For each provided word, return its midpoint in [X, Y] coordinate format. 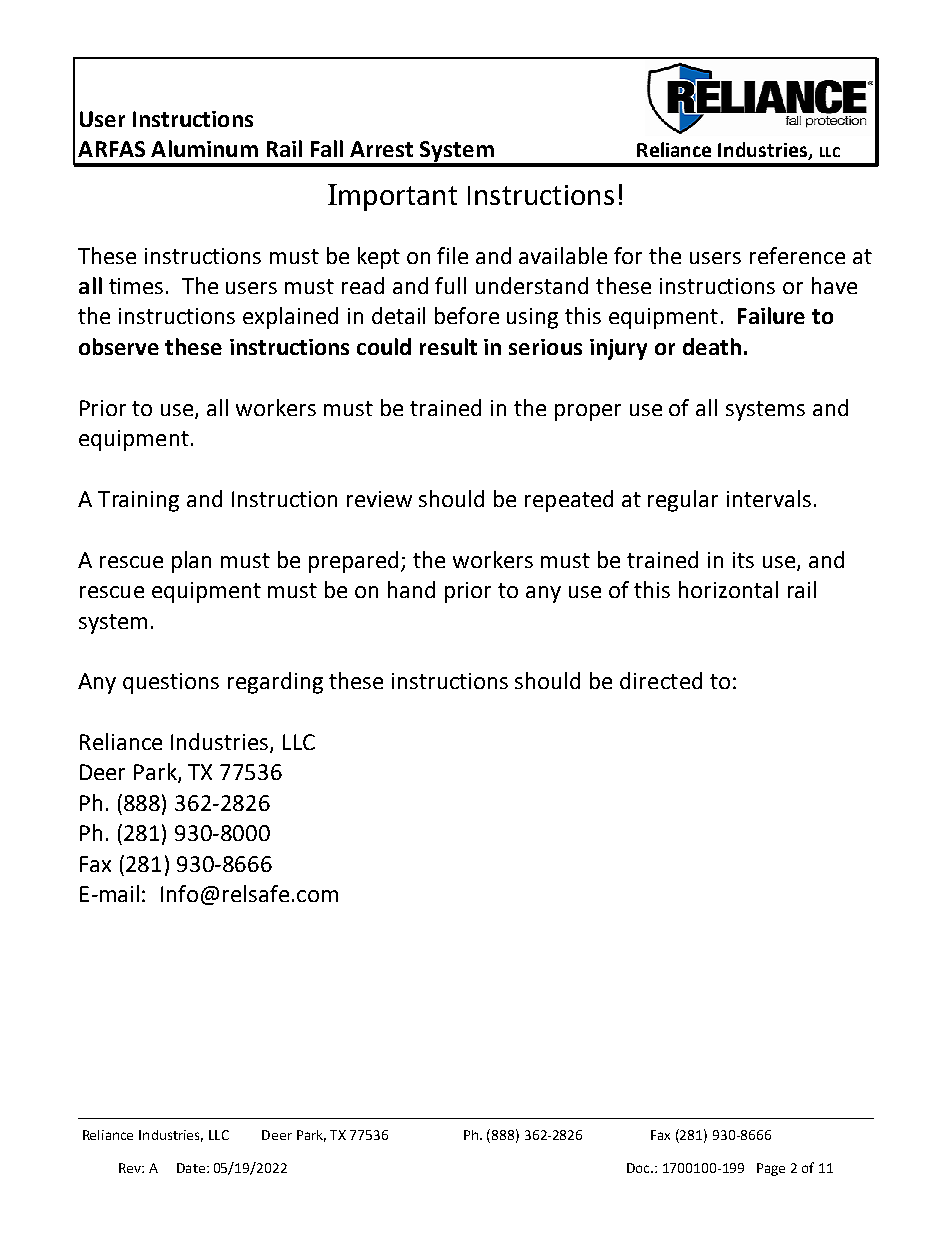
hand [411, 589]
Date [191, 1168]
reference [797, 255]
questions [171, 683]
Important [392, 197]
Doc [639, 1168]
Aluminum [204, 148]
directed [661, 680]
